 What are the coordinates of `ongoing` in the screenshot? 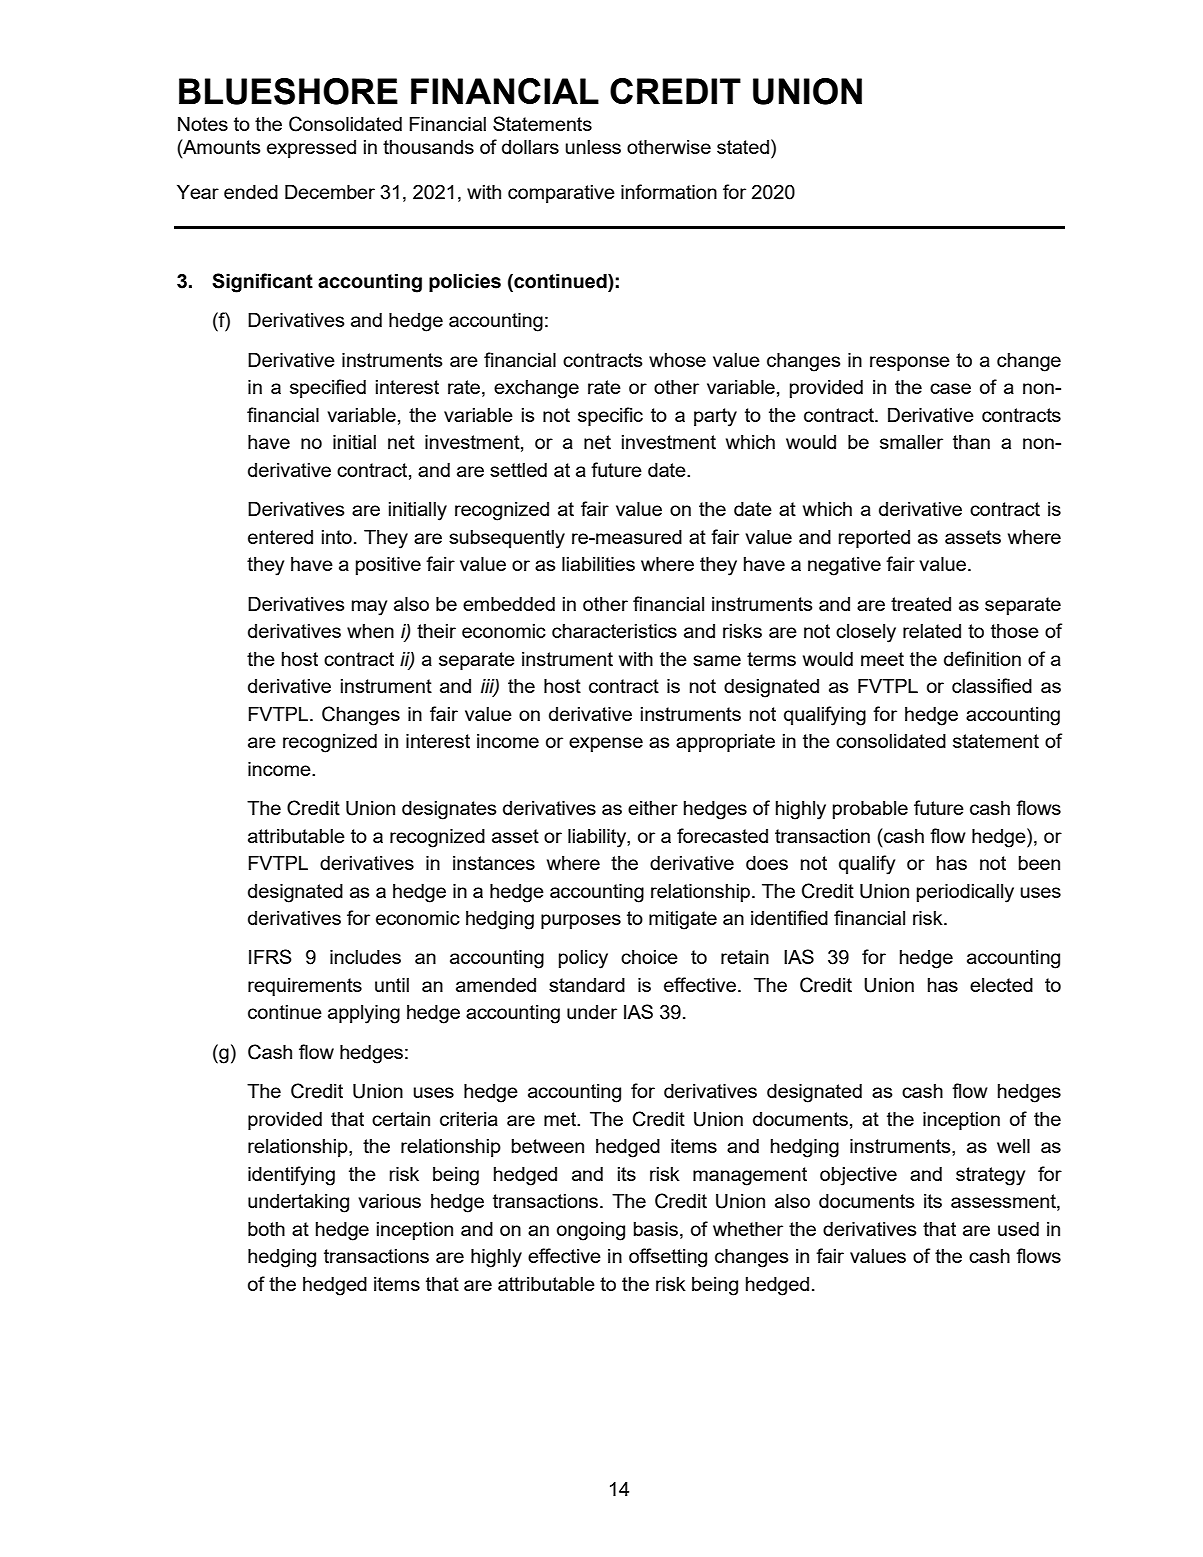 It's located at (591, 1231).
